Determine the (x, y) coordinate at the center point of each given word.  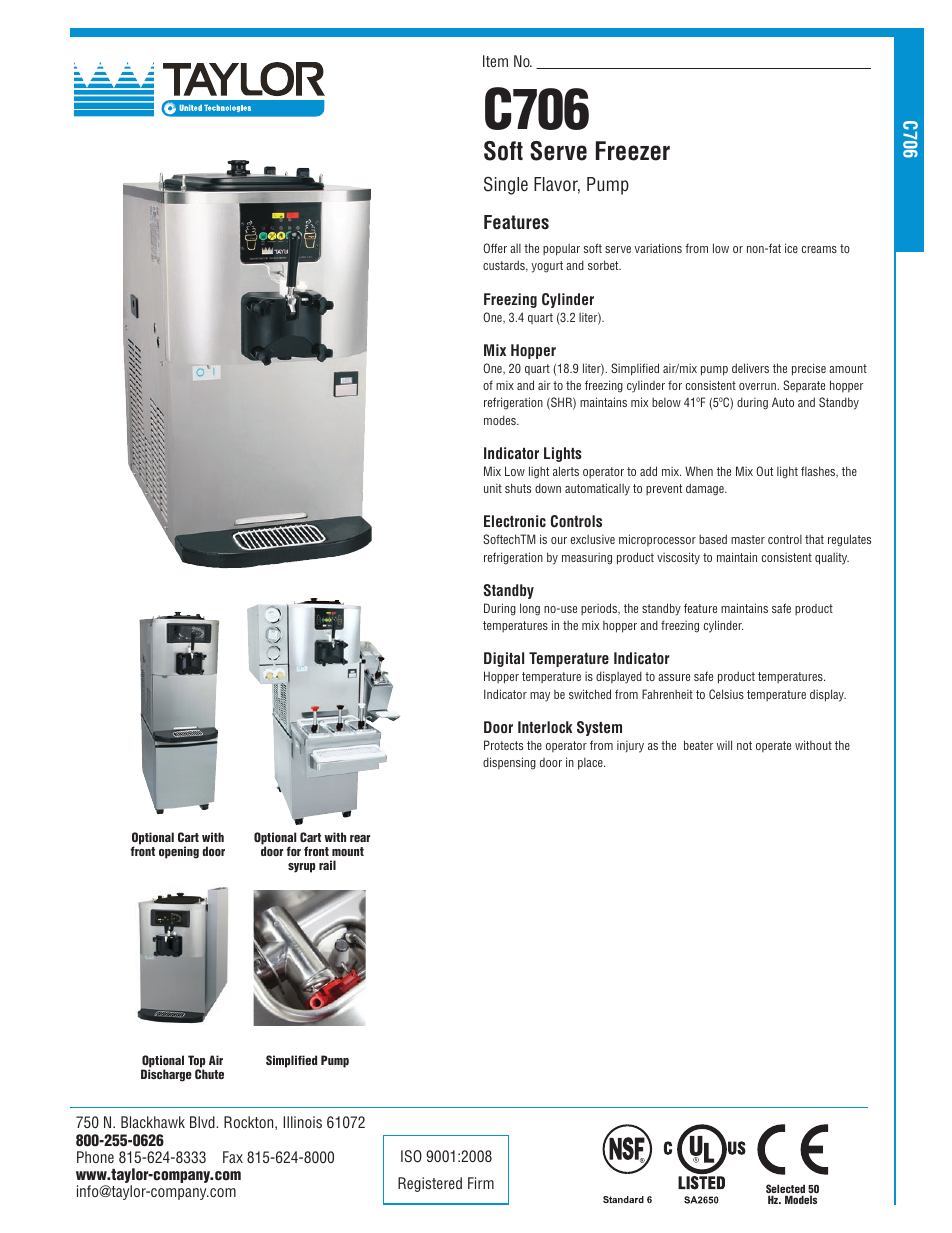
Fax (233, 1157)
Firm (481, 1183)
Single (506, 186)
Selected (785, 1190)
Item (495, 61)
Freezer (633, 151)
